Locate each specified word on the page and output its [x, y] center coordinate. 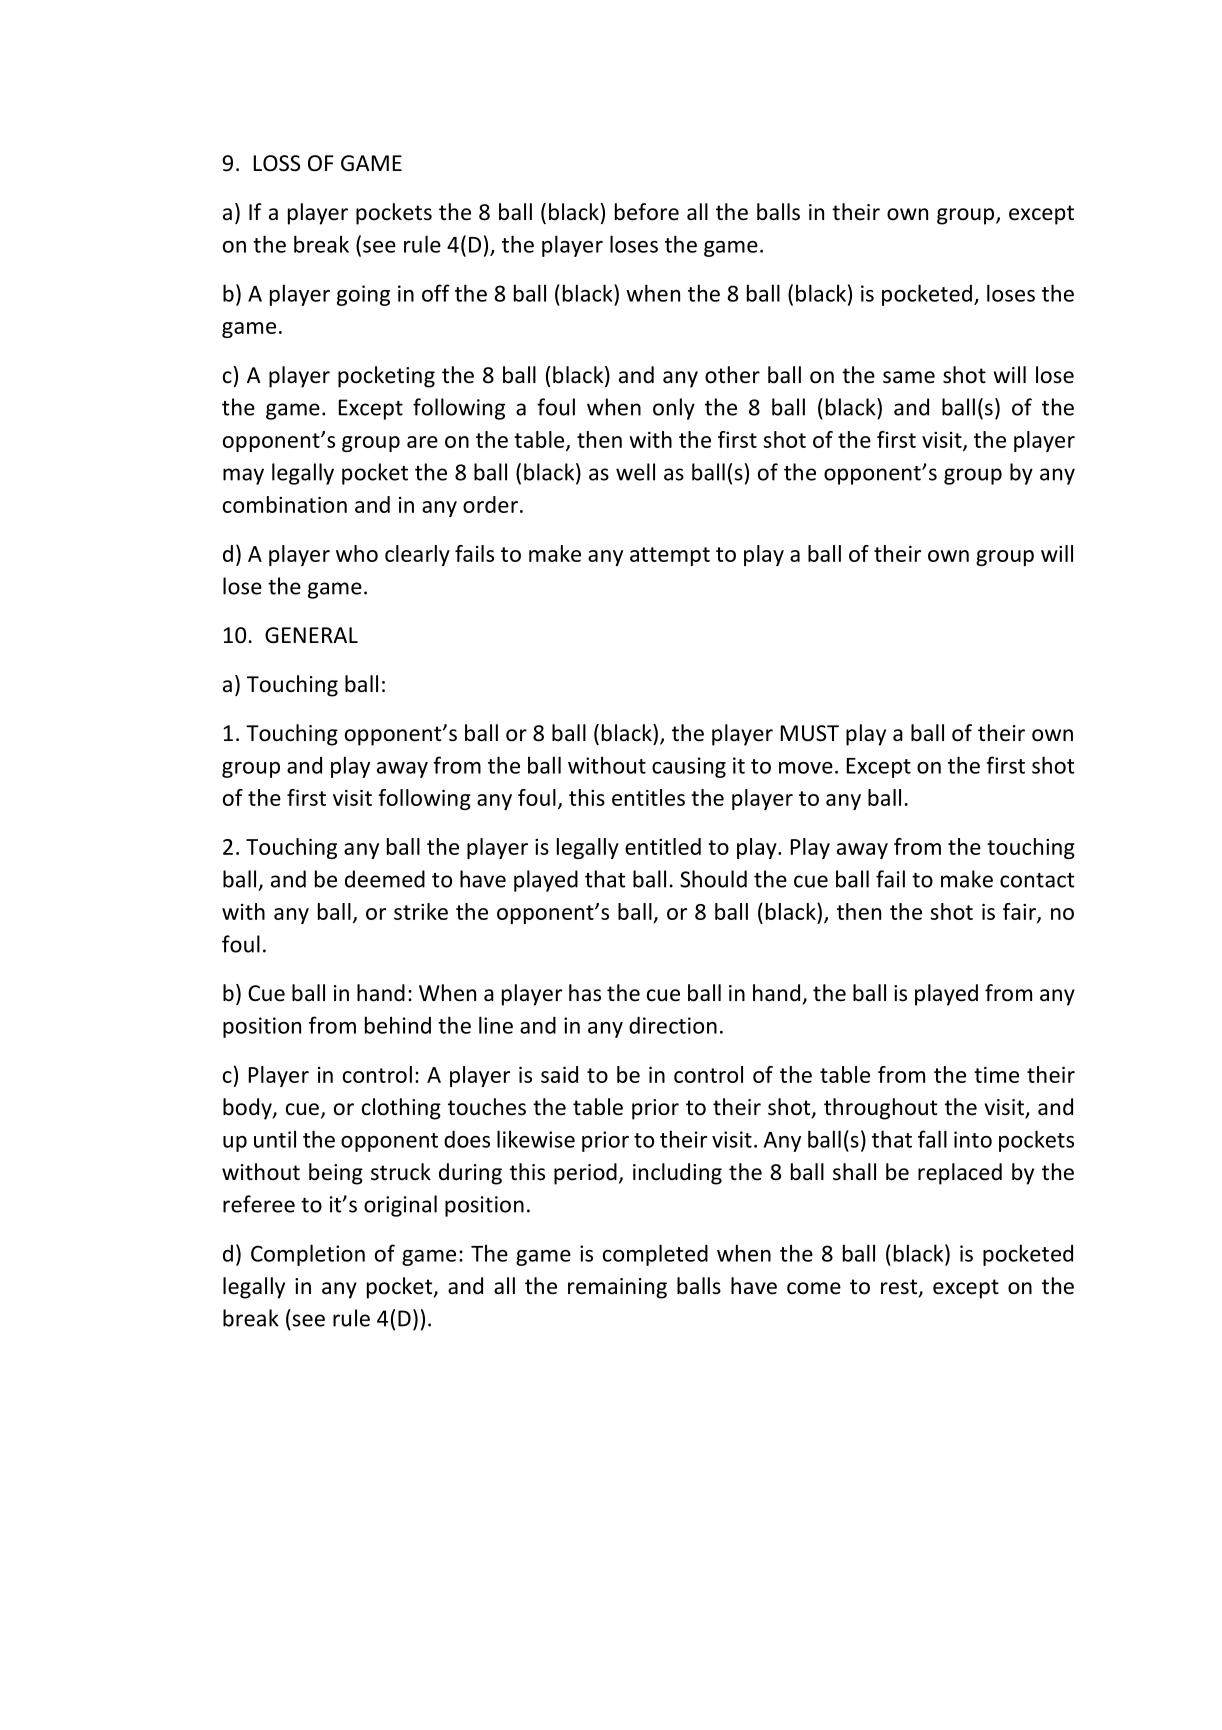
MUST [810, 733]
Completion [308, 1255]
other [732, 375]
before [647, 212]
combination [285, 504]
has [585, 993]
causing [689, 767]
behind [398, 1025]
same [909, 377]
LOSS [277, 163]
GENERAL [311, 635]
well [635, 472]
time [996, 1075]
